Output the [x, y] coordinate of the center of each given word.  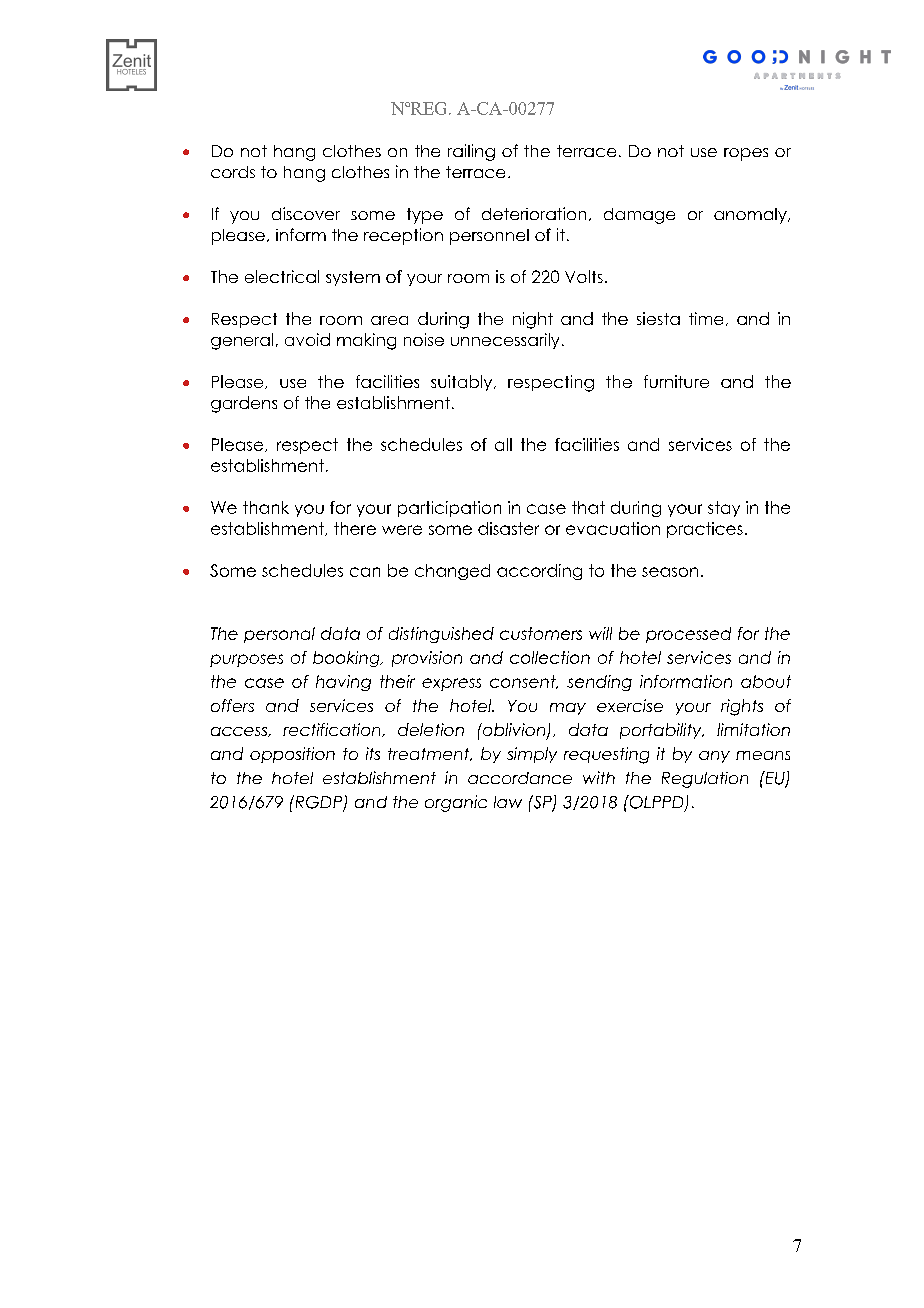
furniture [676, 381]
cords [233, 172]
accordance [520, 778]
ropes [746, 154]
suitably [463, 383]
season [670, 572]
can [365, 572]
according [539, 572]
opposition [292, 755]
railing [471, 152]
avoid [307, 339]
